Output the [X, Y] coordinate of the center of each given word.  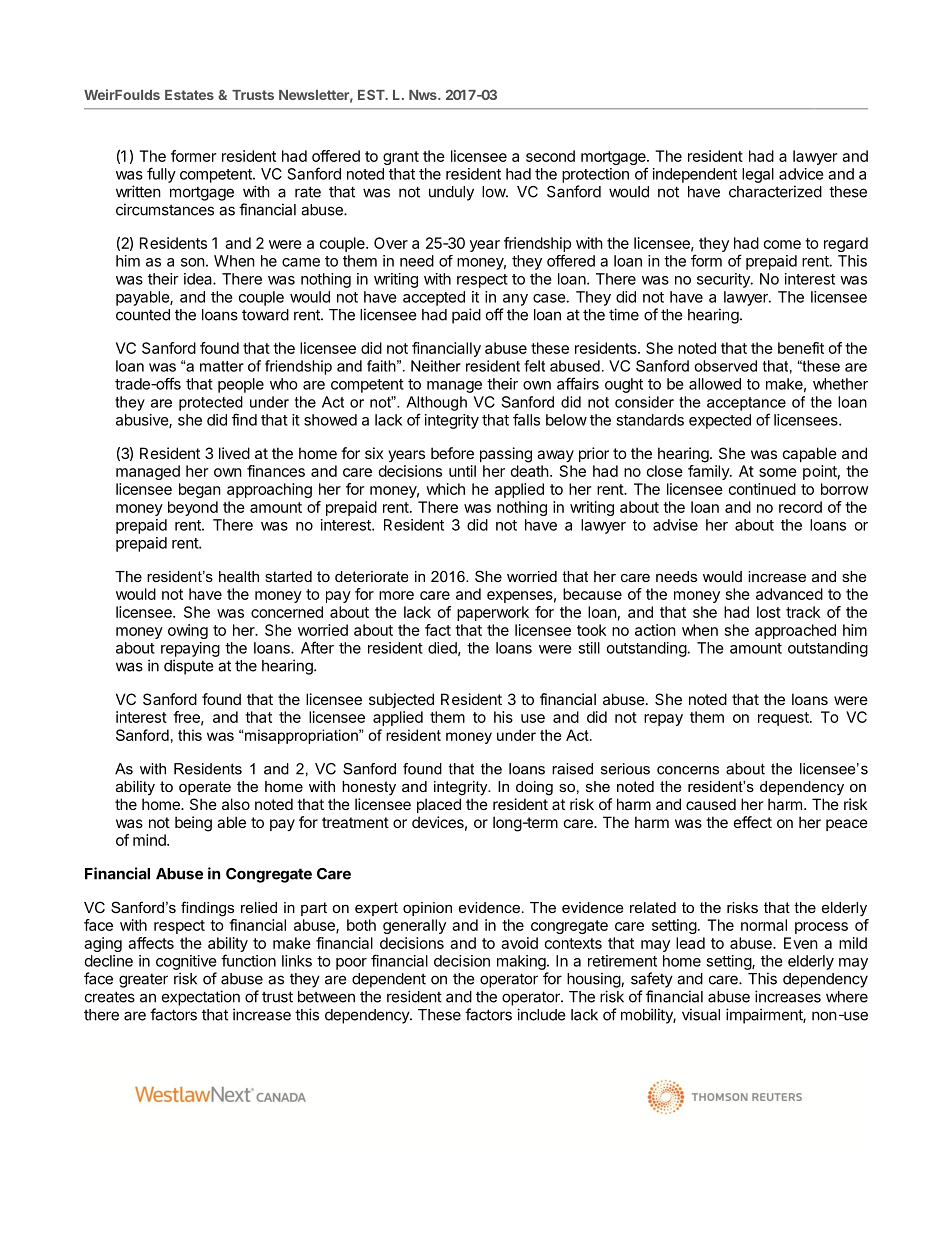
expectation [201, 998]
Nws [424, 95]
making [521, 962]
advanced [789, 594]
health [239, 576]
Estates [189, 95]
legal [758, 175]
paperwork [493, 613]
